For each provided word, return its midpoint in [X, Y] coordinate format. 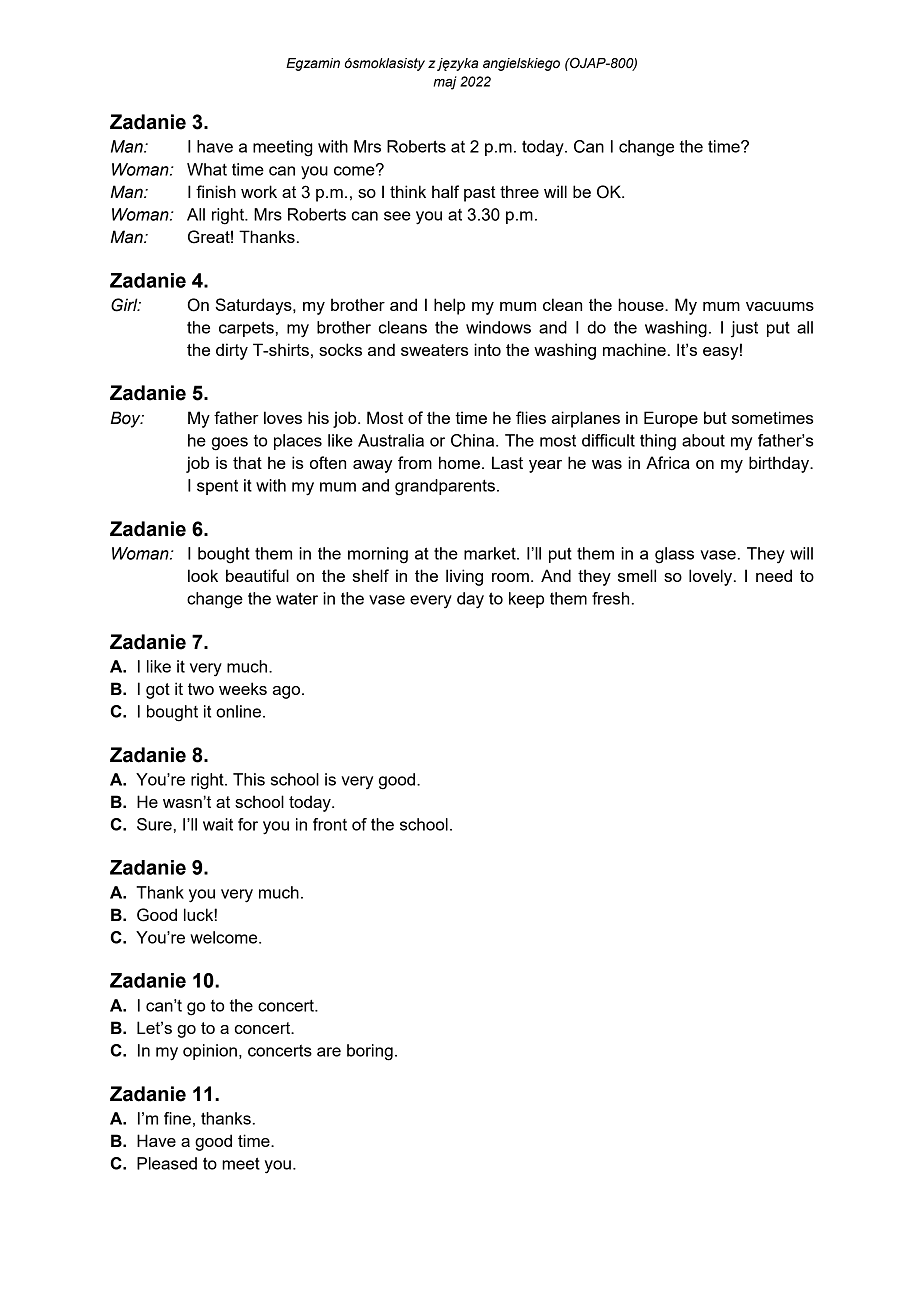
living [464, 577]
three [519, 191]
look [203, 575]
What [207, 169]
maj [445, 83]
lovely [712, 577]
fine [177, 1118]
